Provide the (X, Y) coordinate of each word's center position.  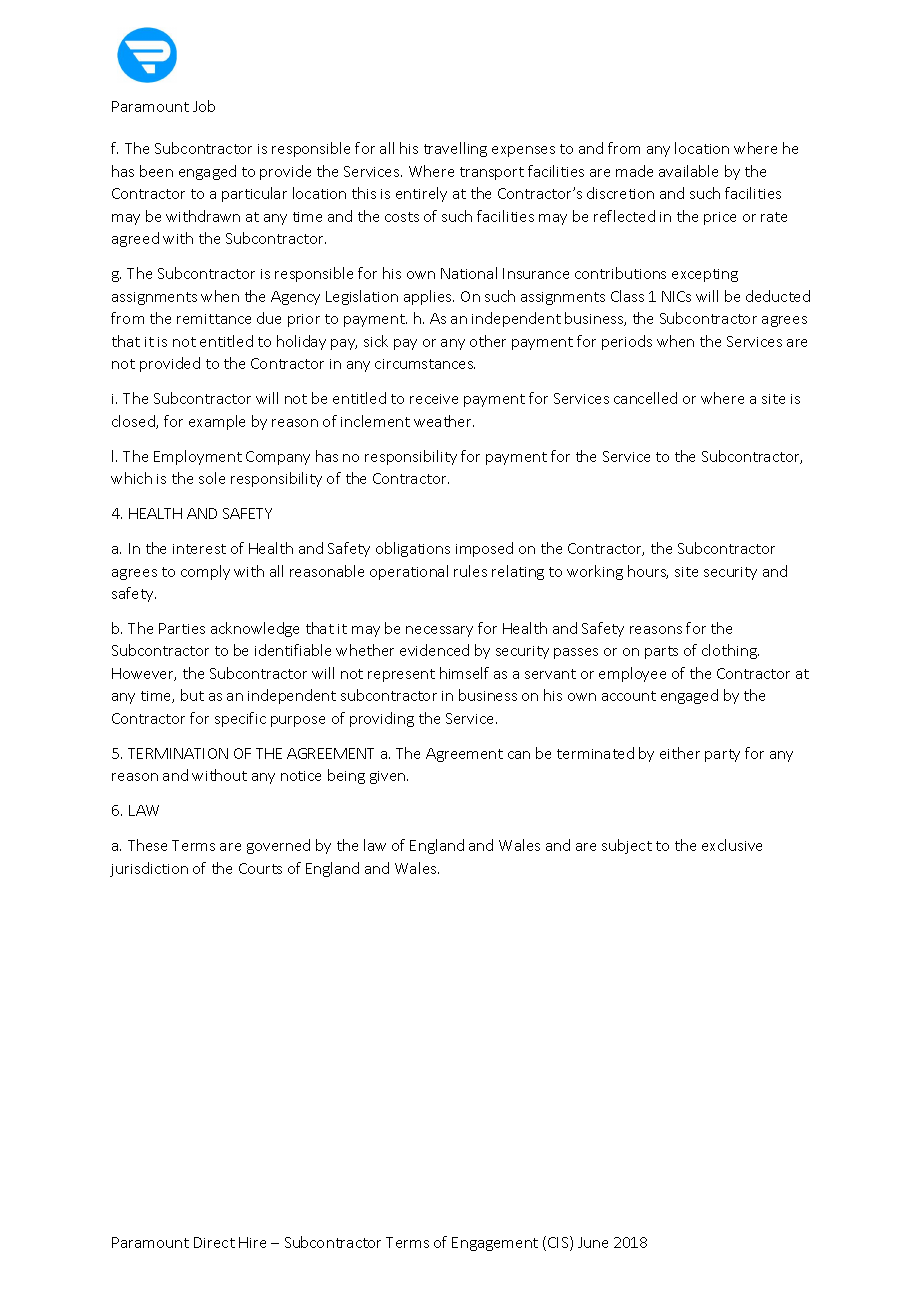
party (722, 755)
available (688, 171)
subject (627, 846)
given (389, 777)
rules (470, 571)
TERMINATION (178, 753)
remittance (214, 319)
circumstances (425, 364)
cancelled (645, 398)
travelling (455, 149)
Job (204, 106)
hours (648, 572)
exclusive (732, 845)
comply (205, 572)
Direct (214, 1242)
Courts (260, 868)
